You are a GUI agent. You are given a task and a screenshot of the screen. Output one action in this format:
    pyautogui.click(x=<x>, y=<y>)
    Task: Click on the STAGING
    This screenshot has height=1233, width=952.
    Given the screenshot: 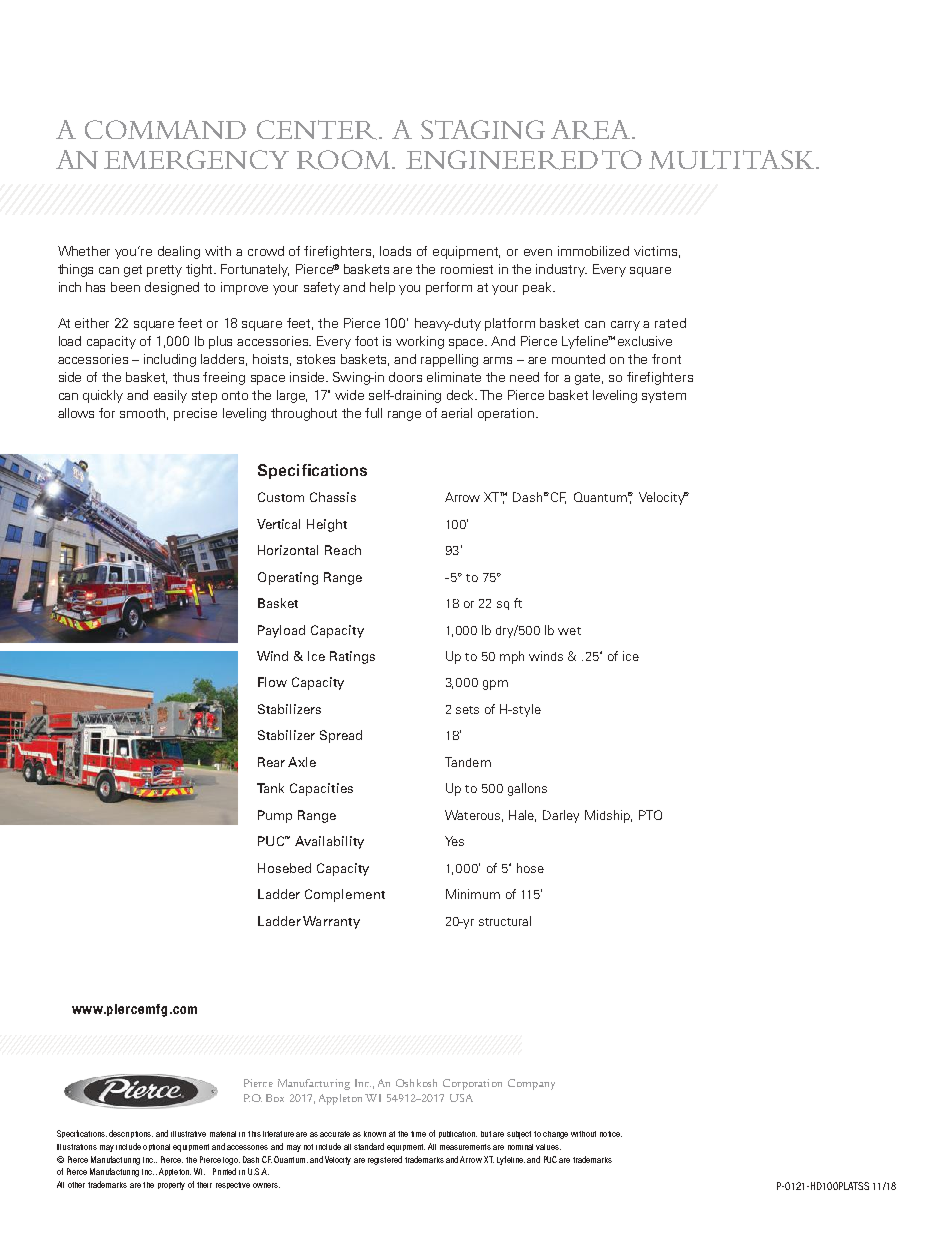 What is the action you would take?
    pyautogui.click(x=483, y=129)
